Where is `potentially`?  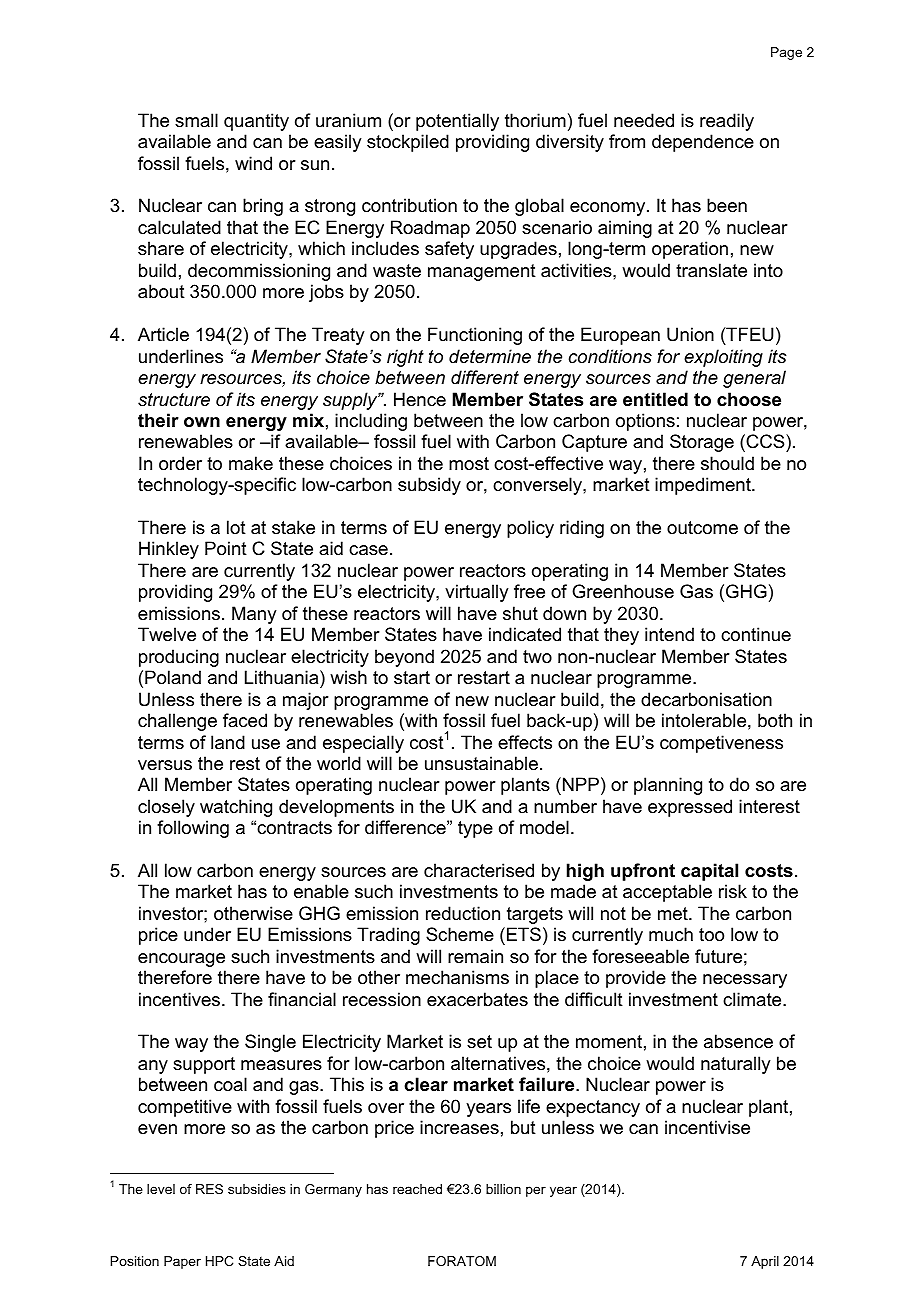
potentially is located at coordinates (457, 122).
